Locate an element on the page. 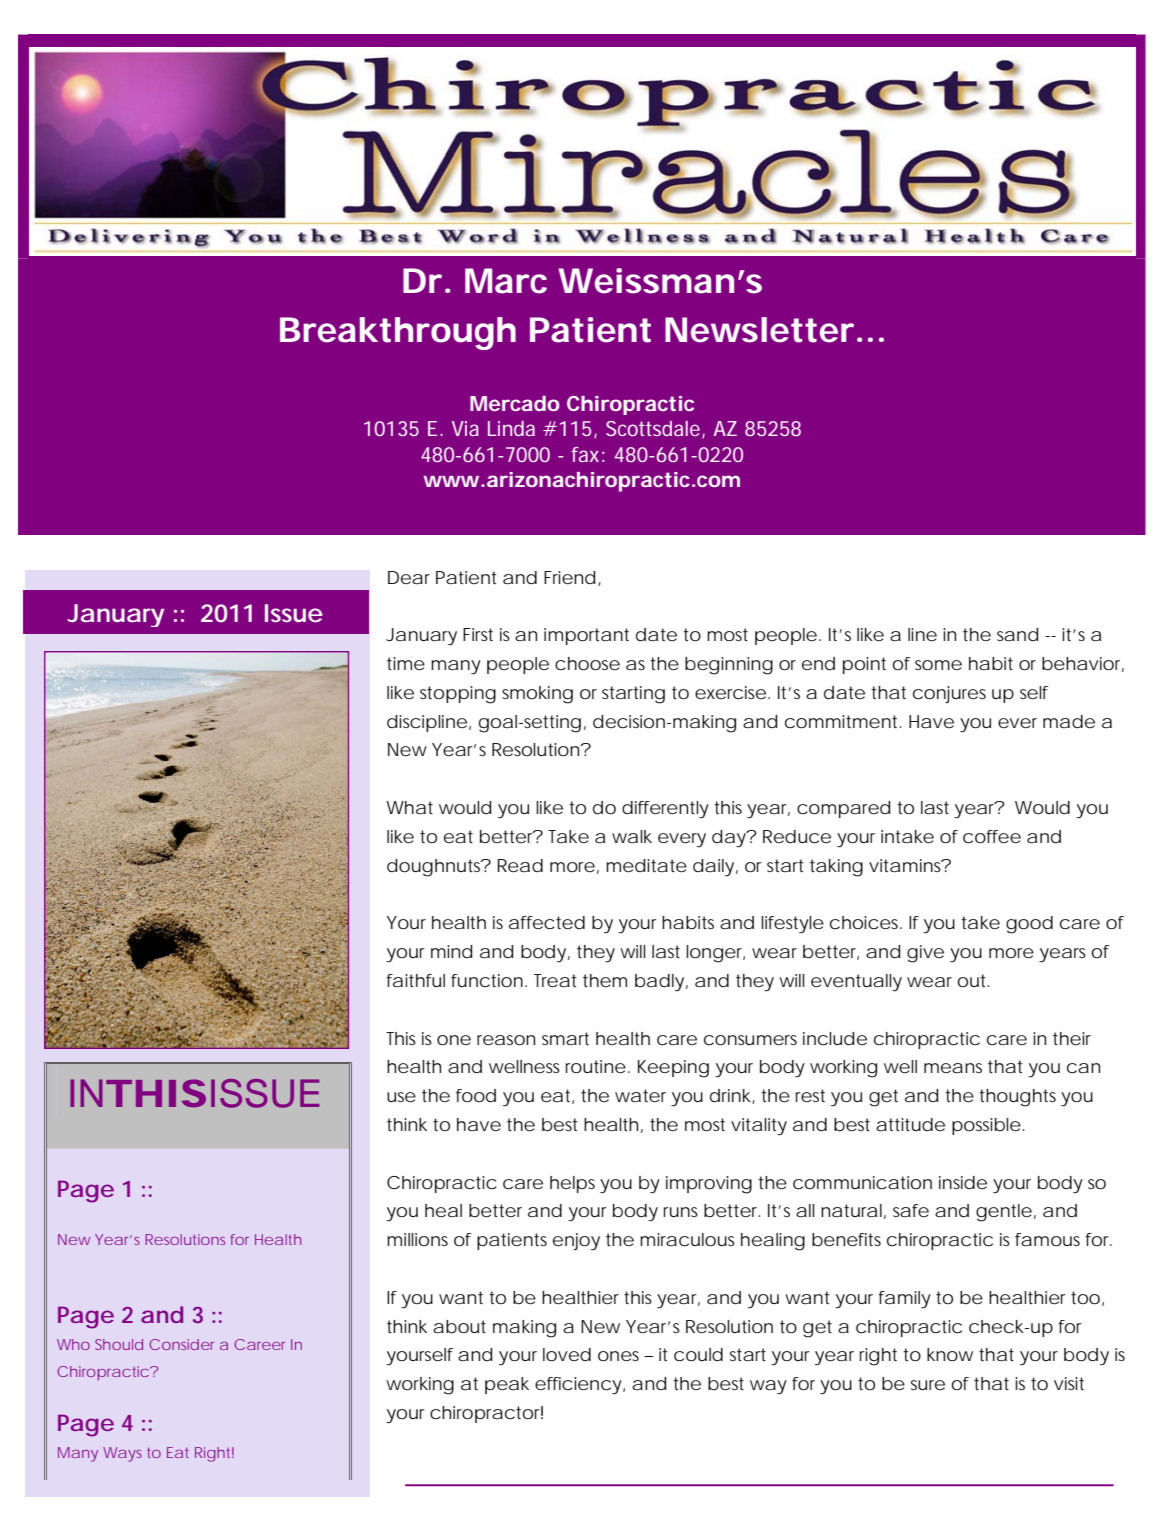  routine is located at coordinates (596, 1066).
